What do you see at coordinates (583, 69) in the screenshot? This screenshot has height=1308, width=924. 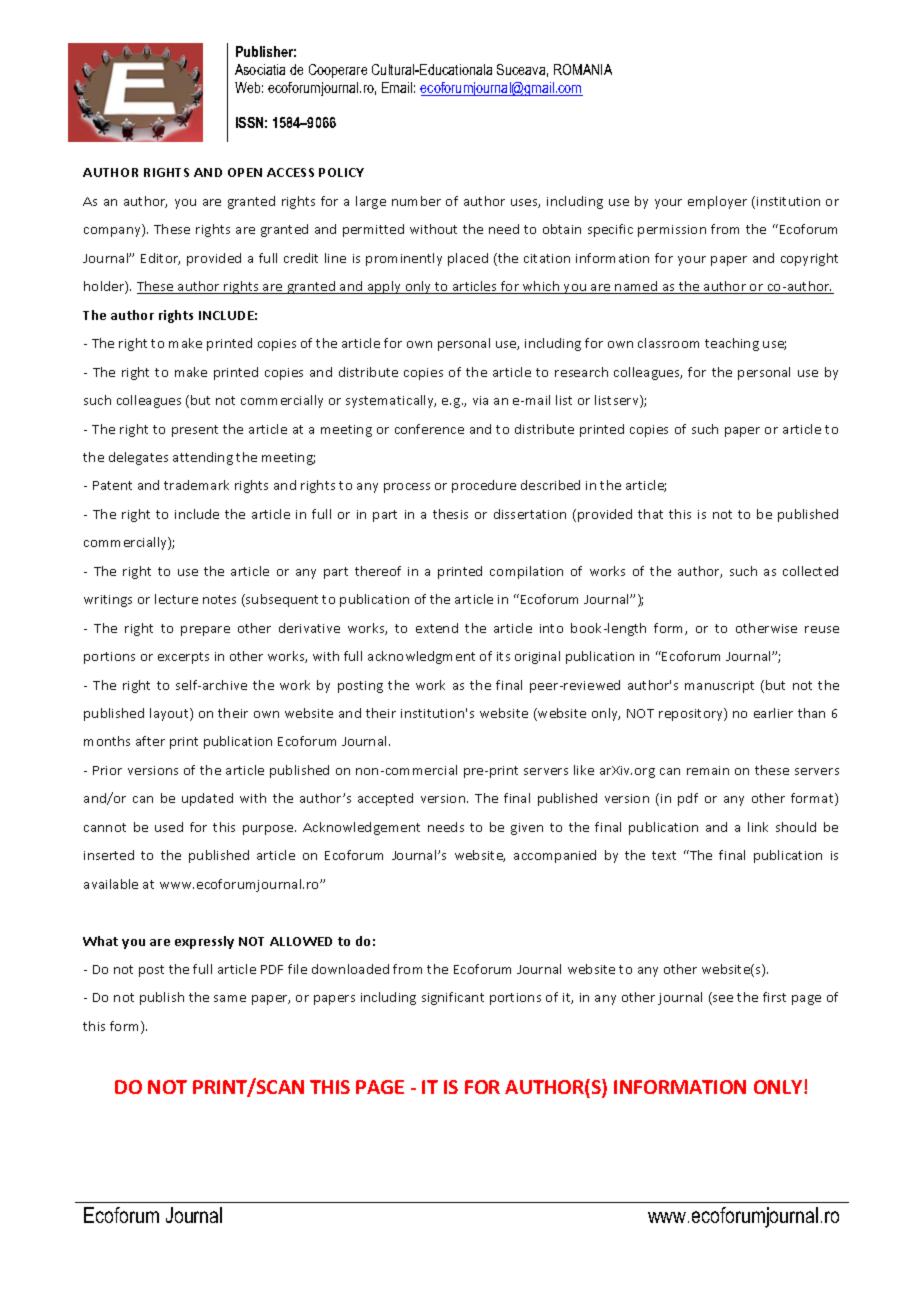 I see `ROMANIA` at bounding box center [583, 69].
